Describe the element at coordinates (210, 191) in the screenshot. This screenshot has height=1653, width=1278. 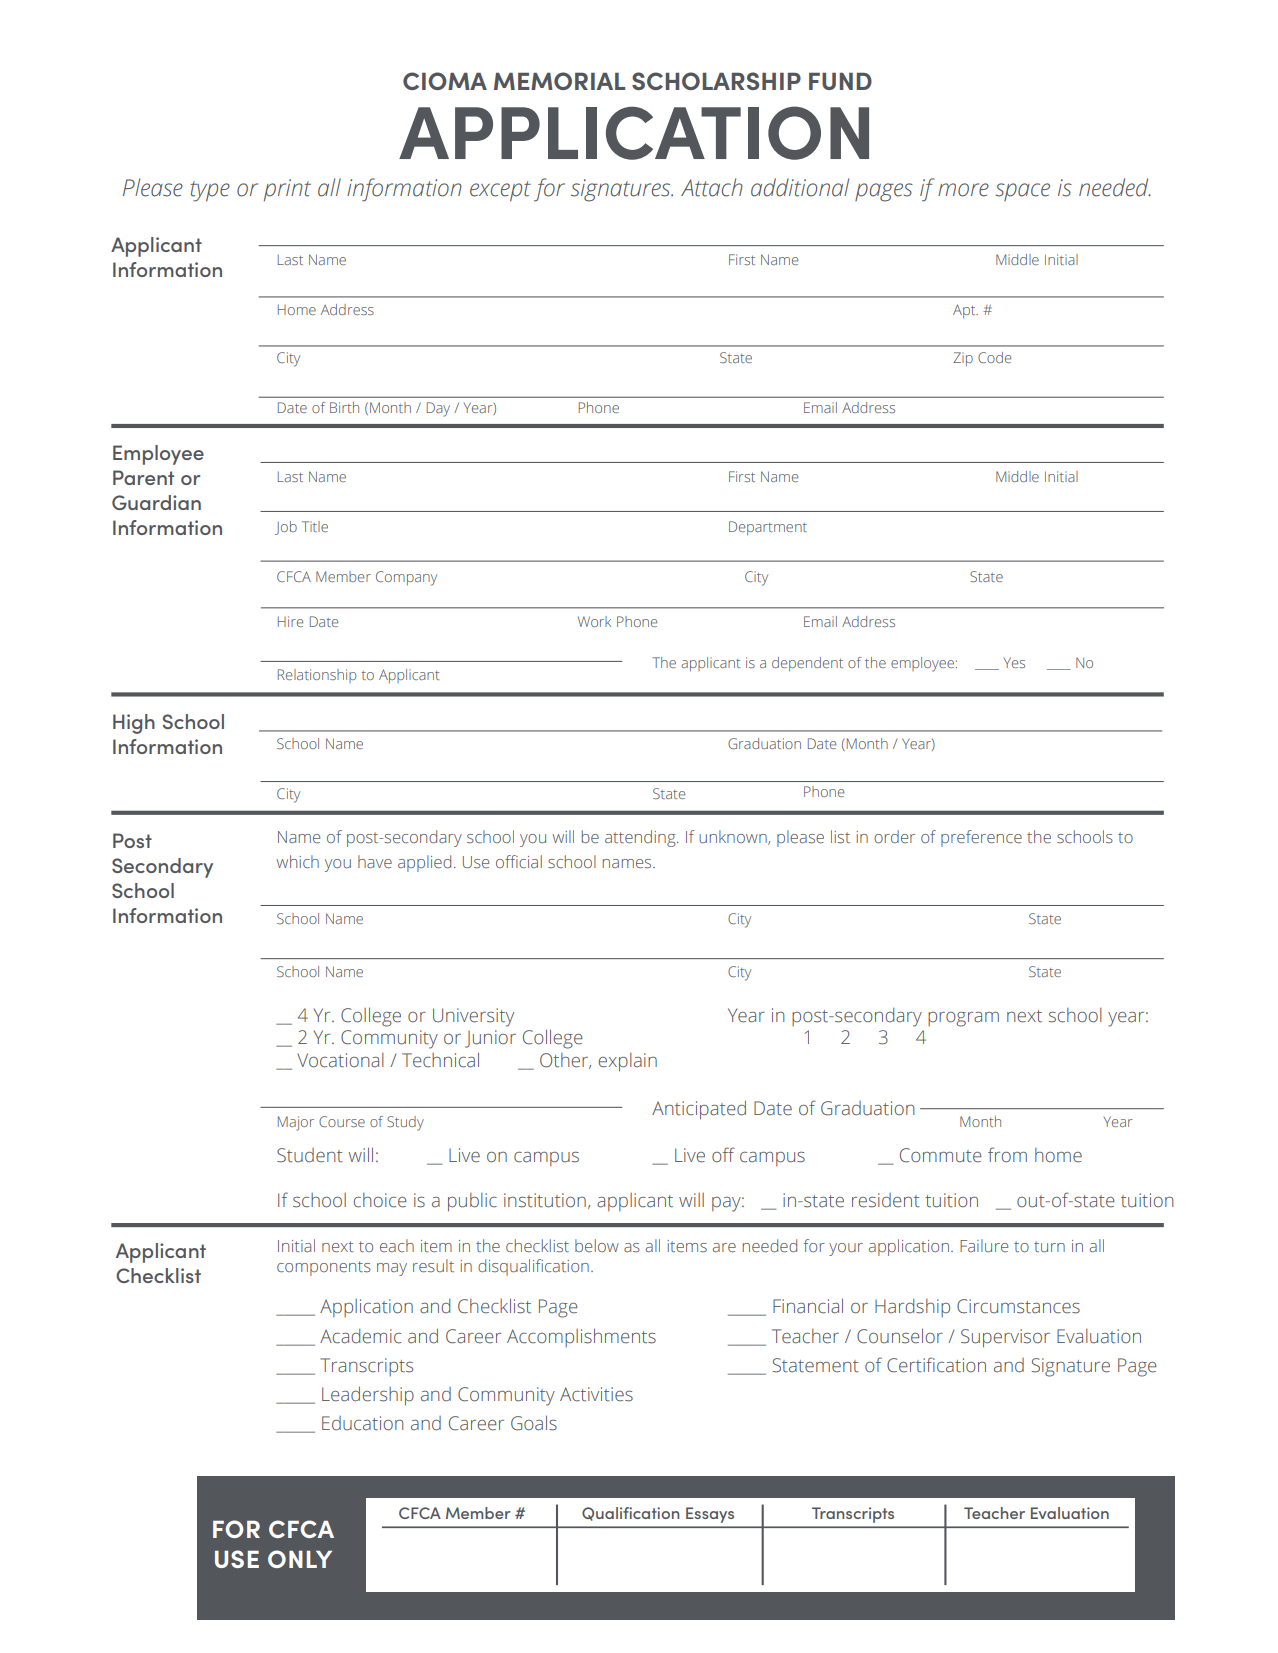
I see `type` at that location.
